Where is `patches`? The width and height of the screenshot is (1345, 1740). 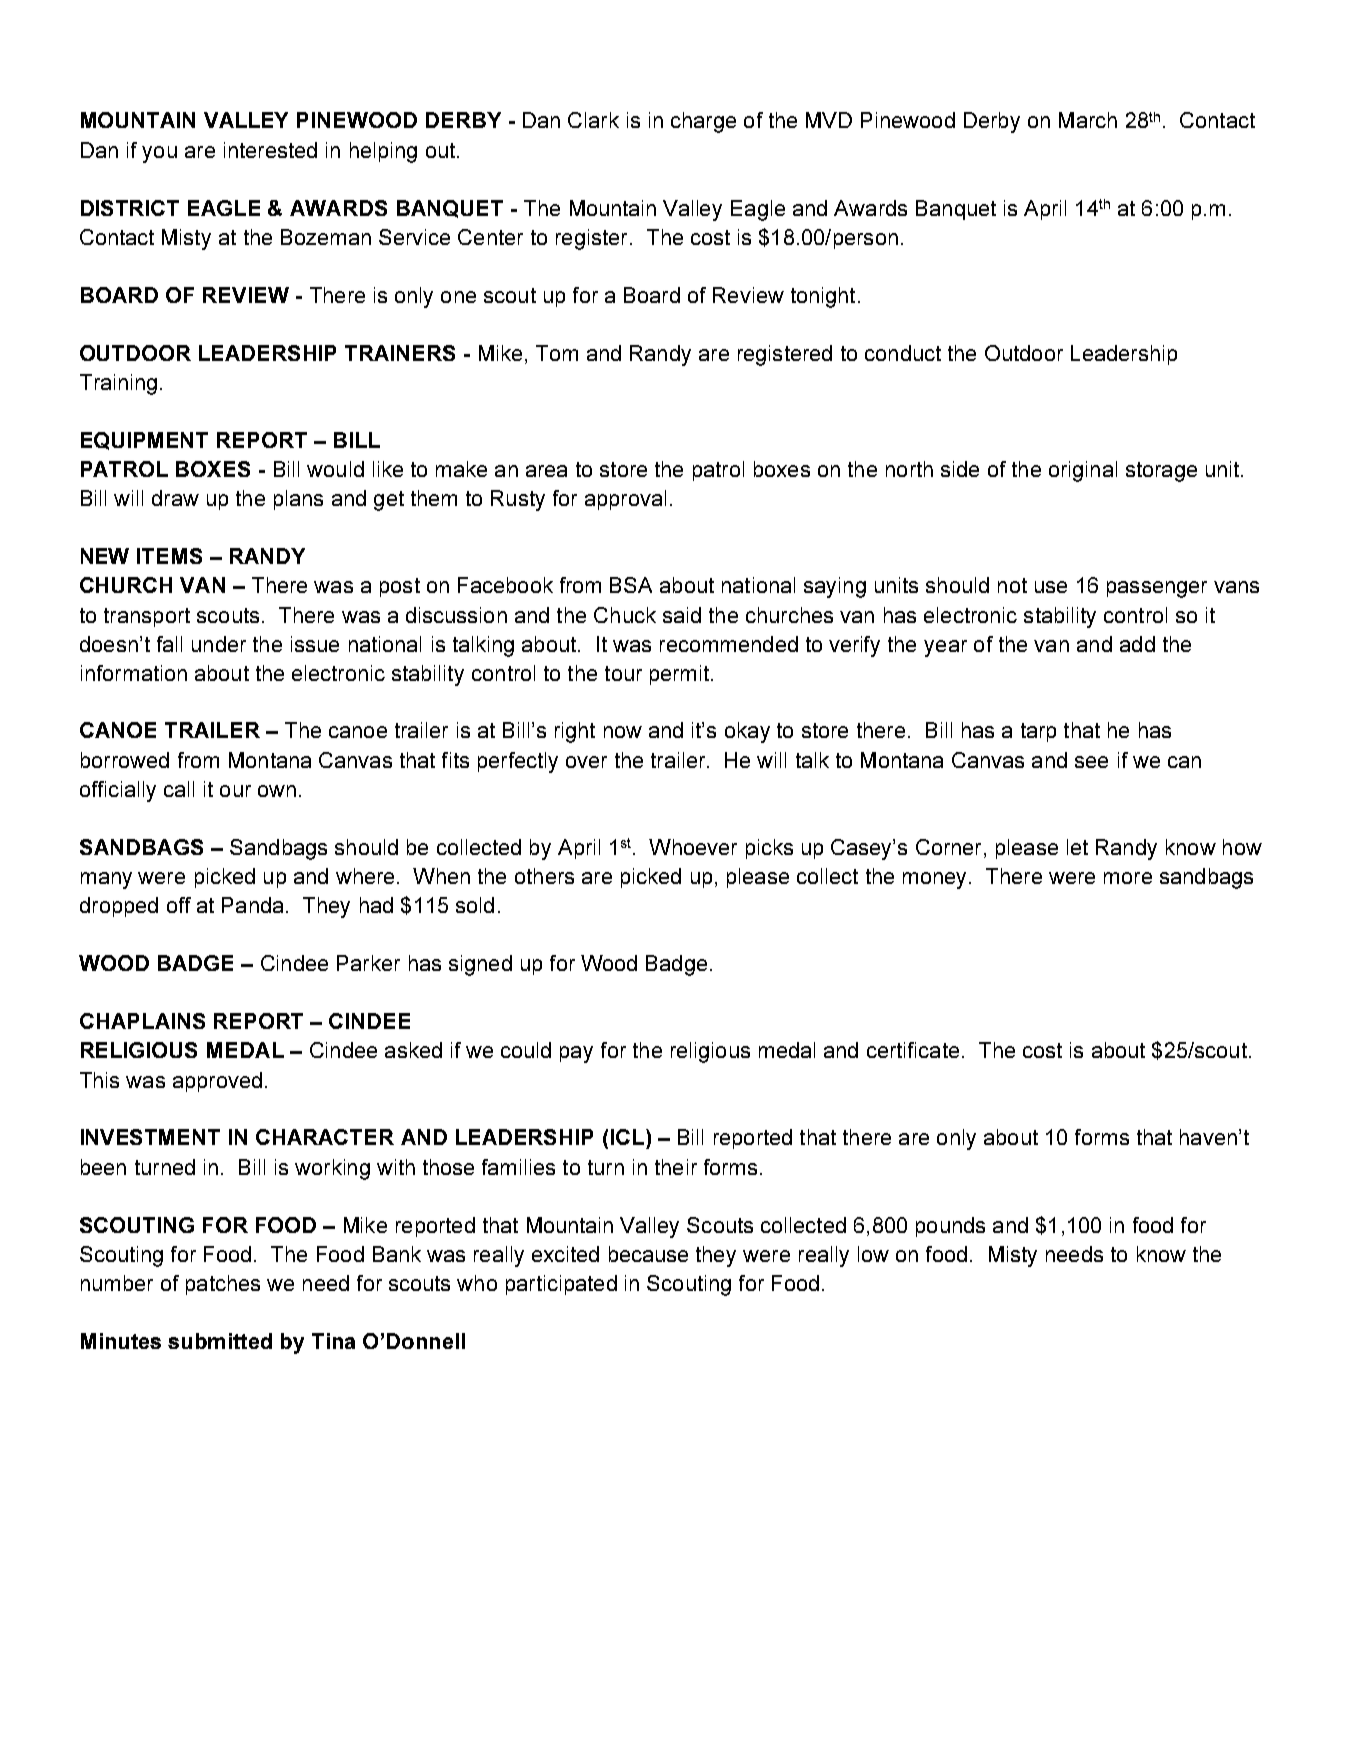 patches is located at coordinates (223, 1285).
